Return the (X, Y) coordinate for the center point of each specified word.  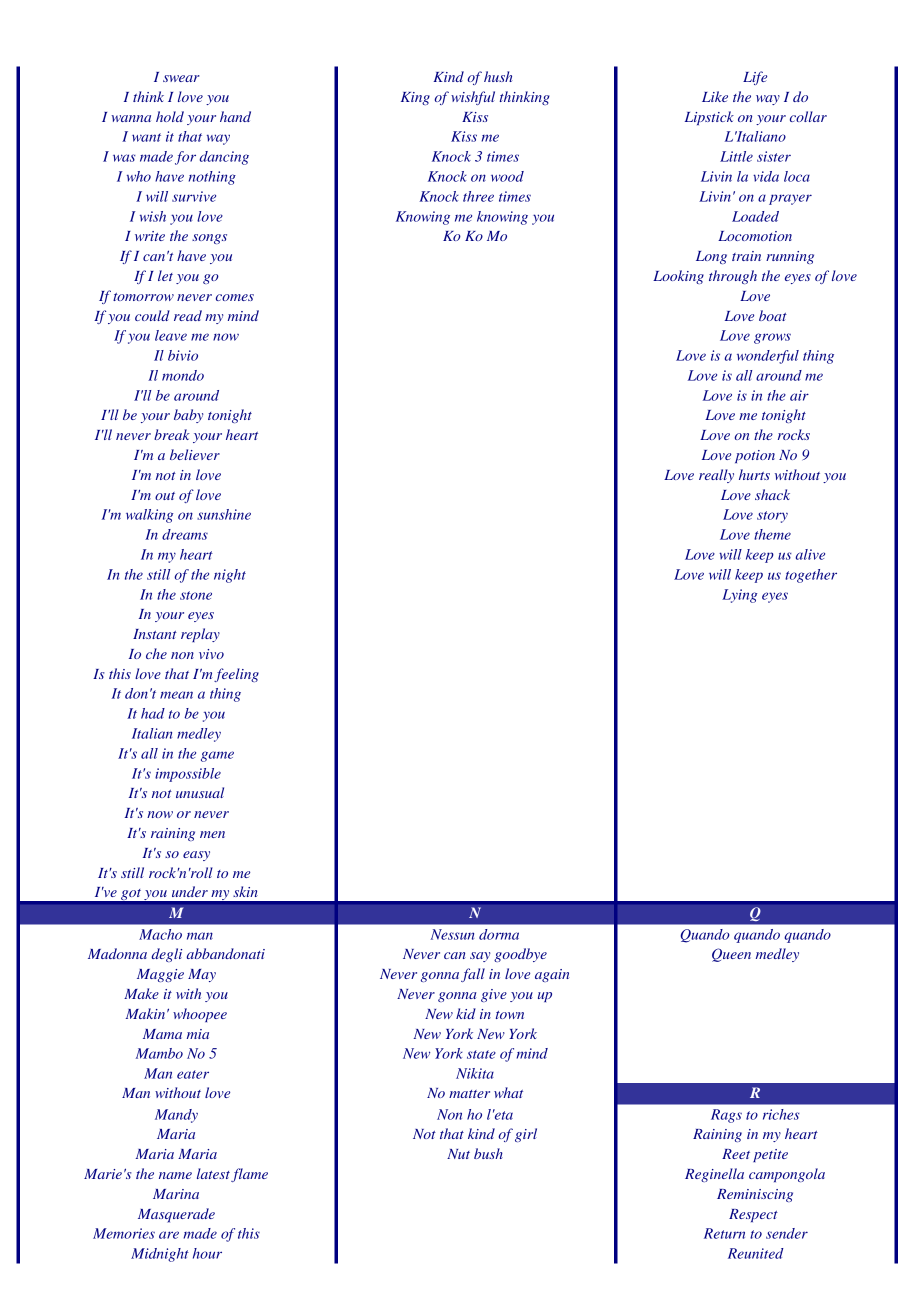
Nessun (452, 934)
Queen (731, 955)
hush (498, 76)
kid (466, 1013)
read (188, 315)
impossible (188, 775)
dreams (185, 534)
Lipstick (709, 118)
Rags (726, 1116)
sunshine (224, 514)
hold (170, 116)
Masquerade (176, 1215)
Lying (739, 596)
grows (772, 338)
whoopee (200, 1015)
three (478, 196)
